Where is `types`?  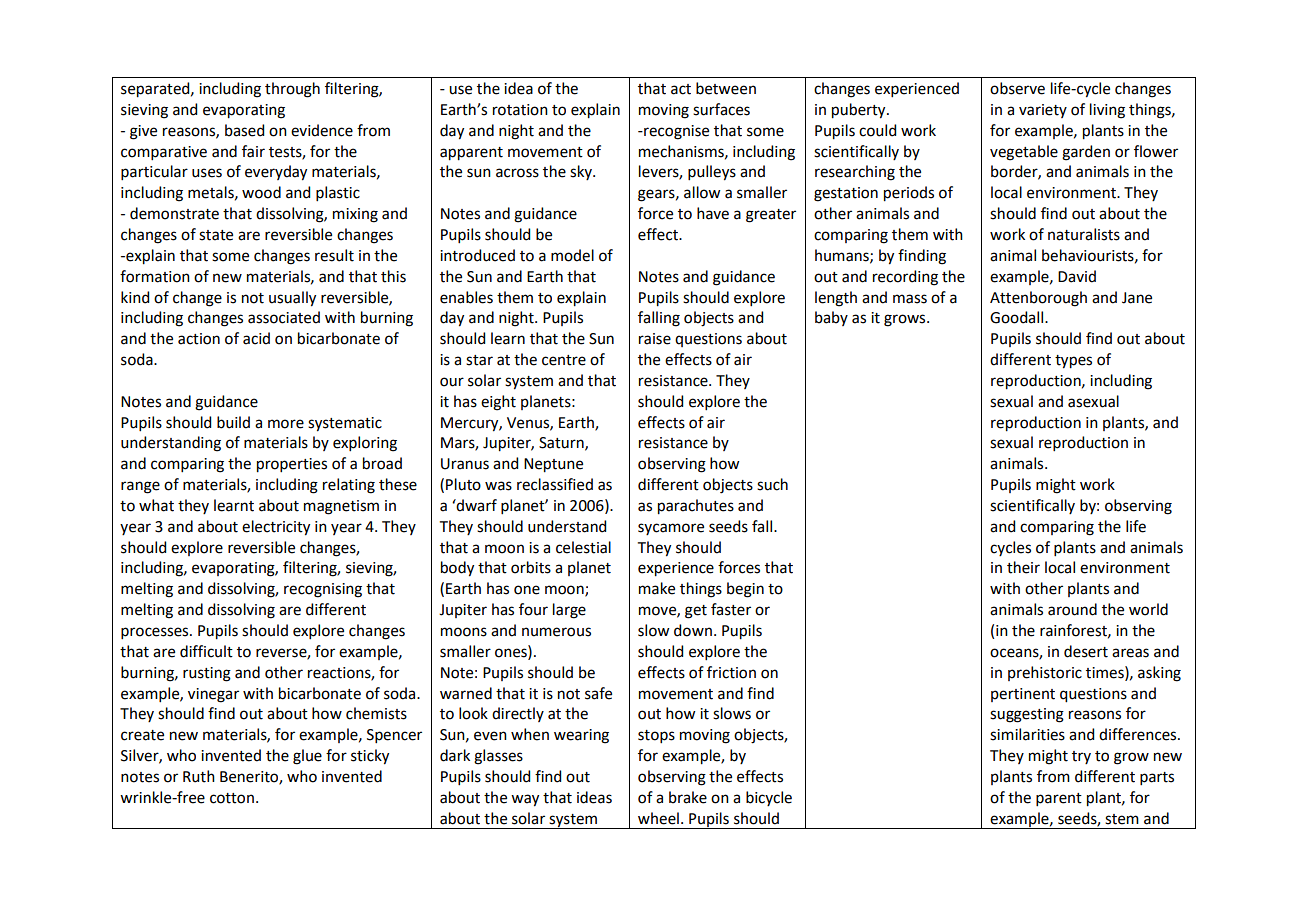 types is located at coordinates (1073, 362).
